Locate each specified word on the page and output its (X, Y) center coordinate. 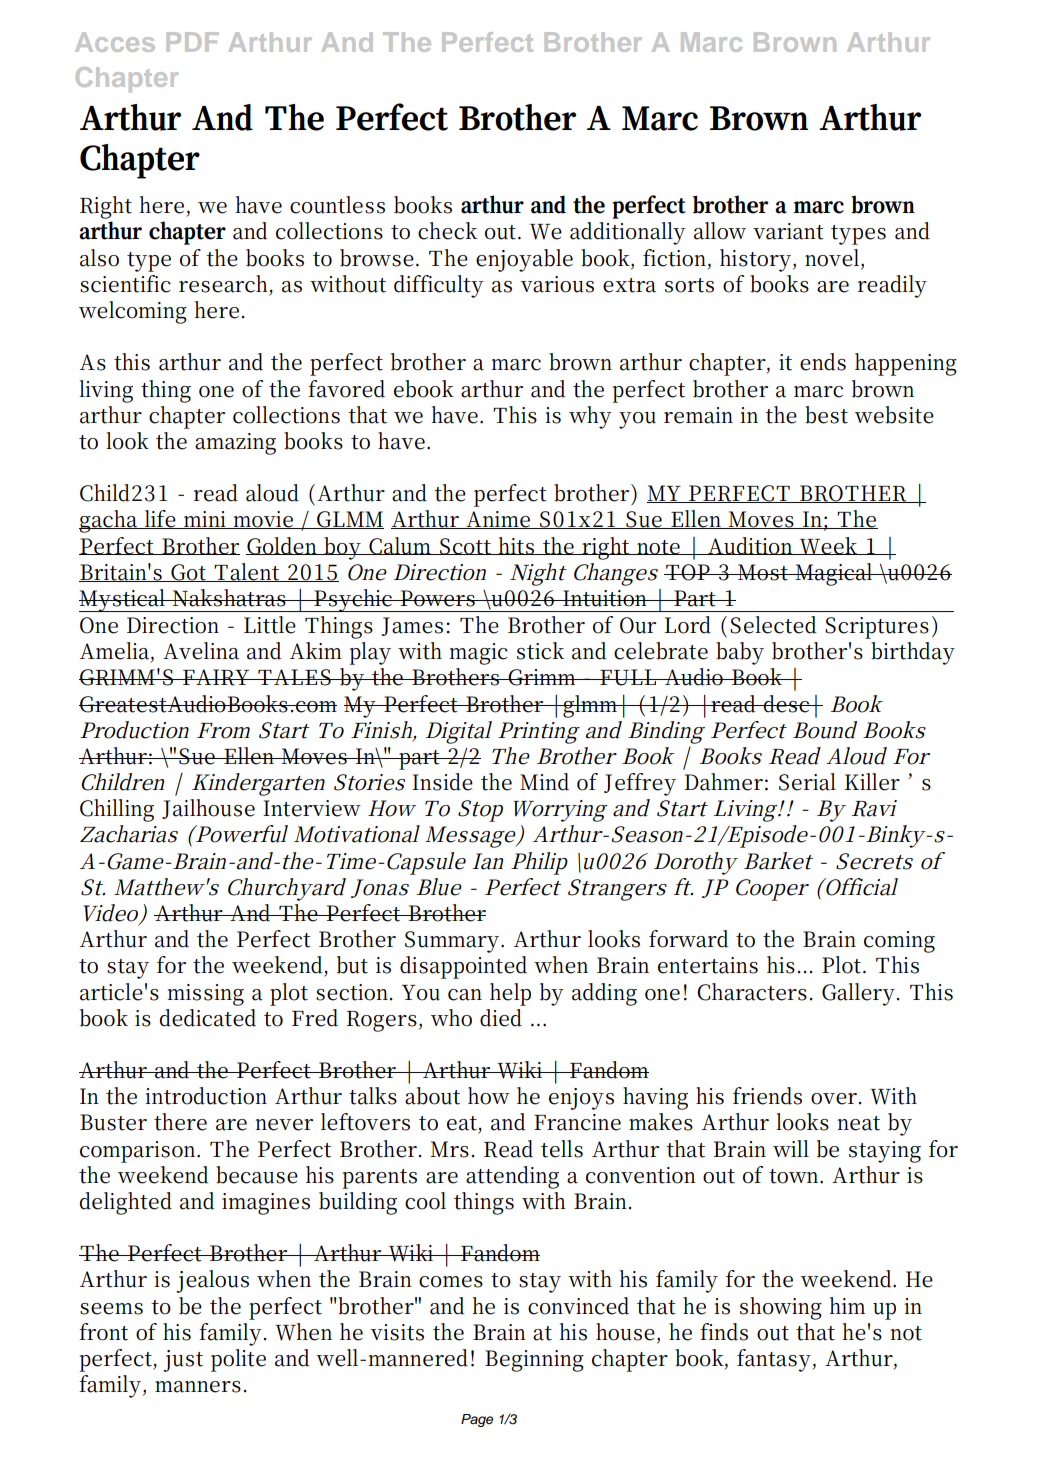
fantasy (775, 1360)
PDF (193, 42)
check (447, 231)
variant (788, 231)
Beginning (534, 1361)
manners (198, 1387)
